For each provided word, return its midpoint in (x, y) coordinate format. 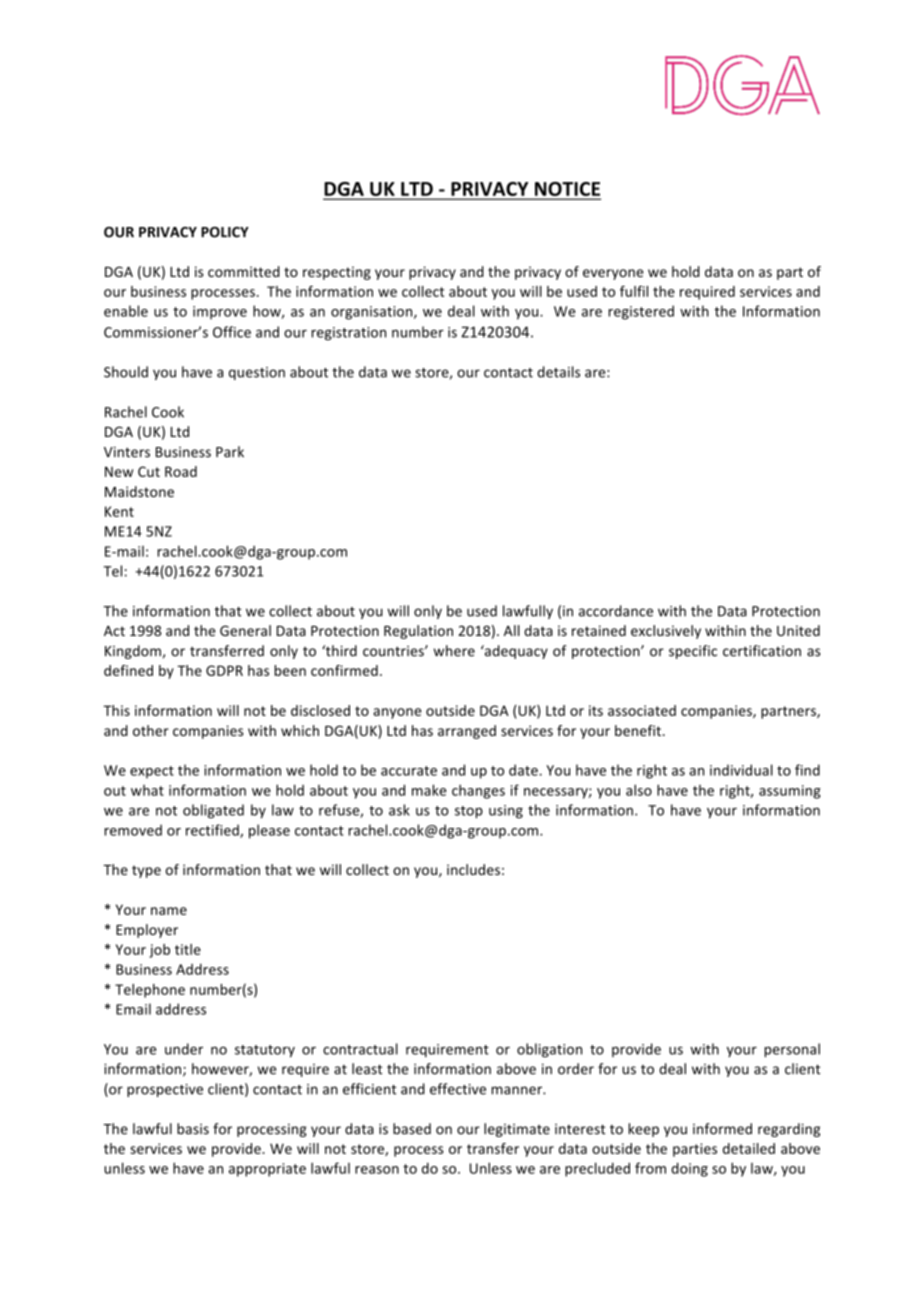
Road (181, 471)
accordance (616, 611)
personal (792, 1050)
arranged (467, 732)
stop (469, 812)
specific (693, 652)
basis (193, 1129)
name (169, 911)
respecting (337, 273)
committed (244, 271)
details (558, 372)
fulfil (634, 291)
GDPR (224, 670)
